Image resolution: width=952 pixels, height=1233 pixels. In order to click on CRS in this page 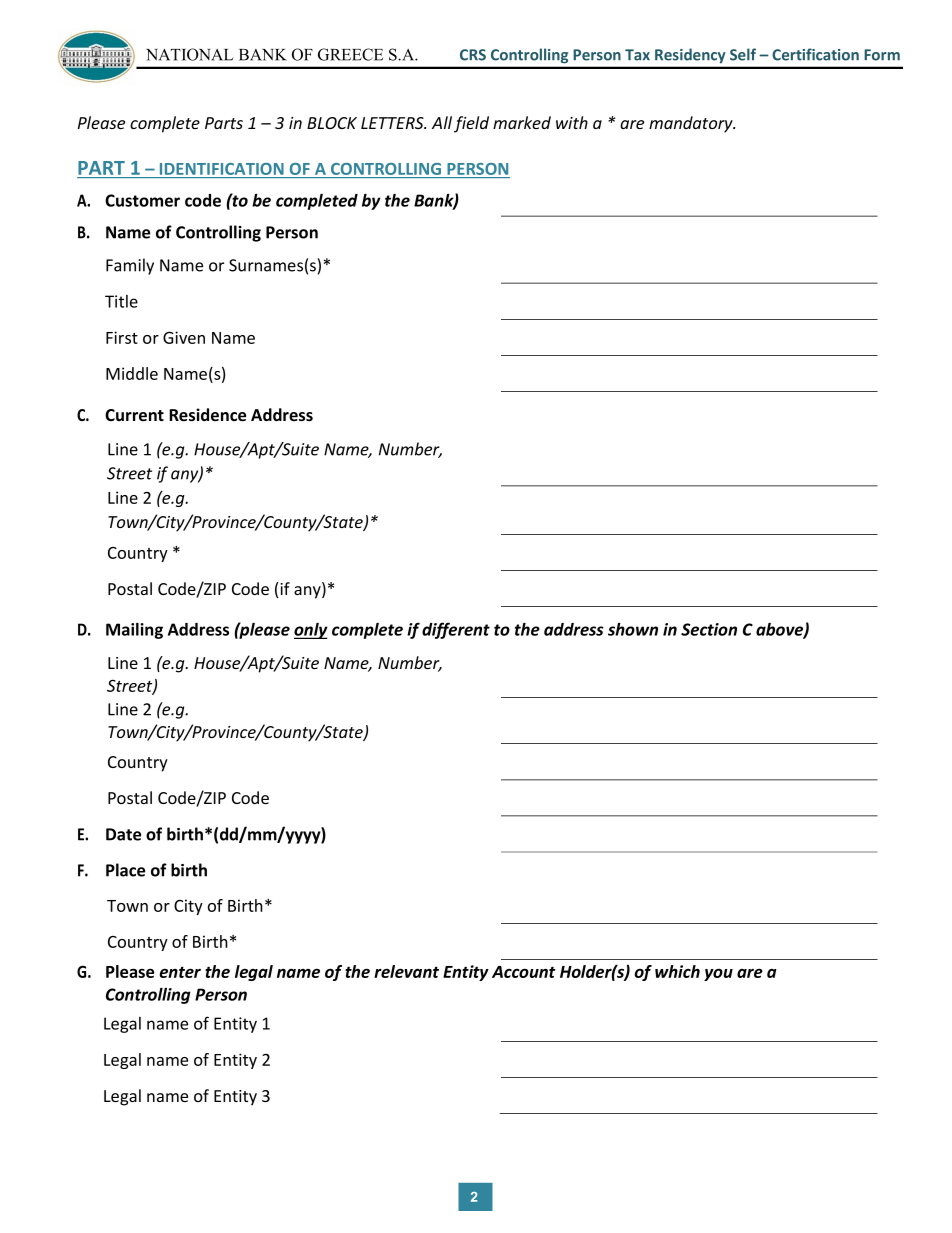, I will do `click(473, 55)`.
